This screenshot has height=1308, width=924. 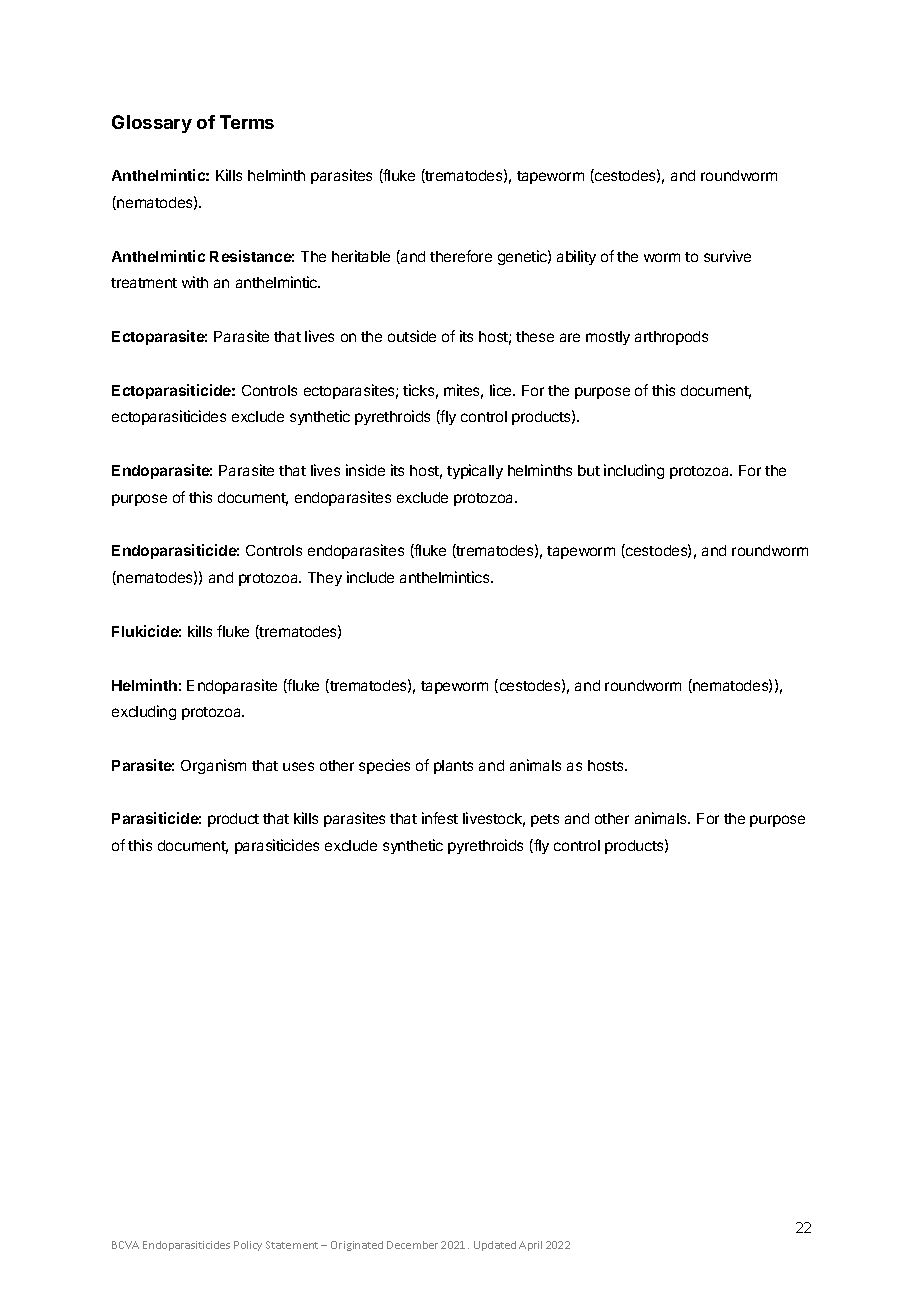 I want to click on survive, so click(x=727, y=256).
